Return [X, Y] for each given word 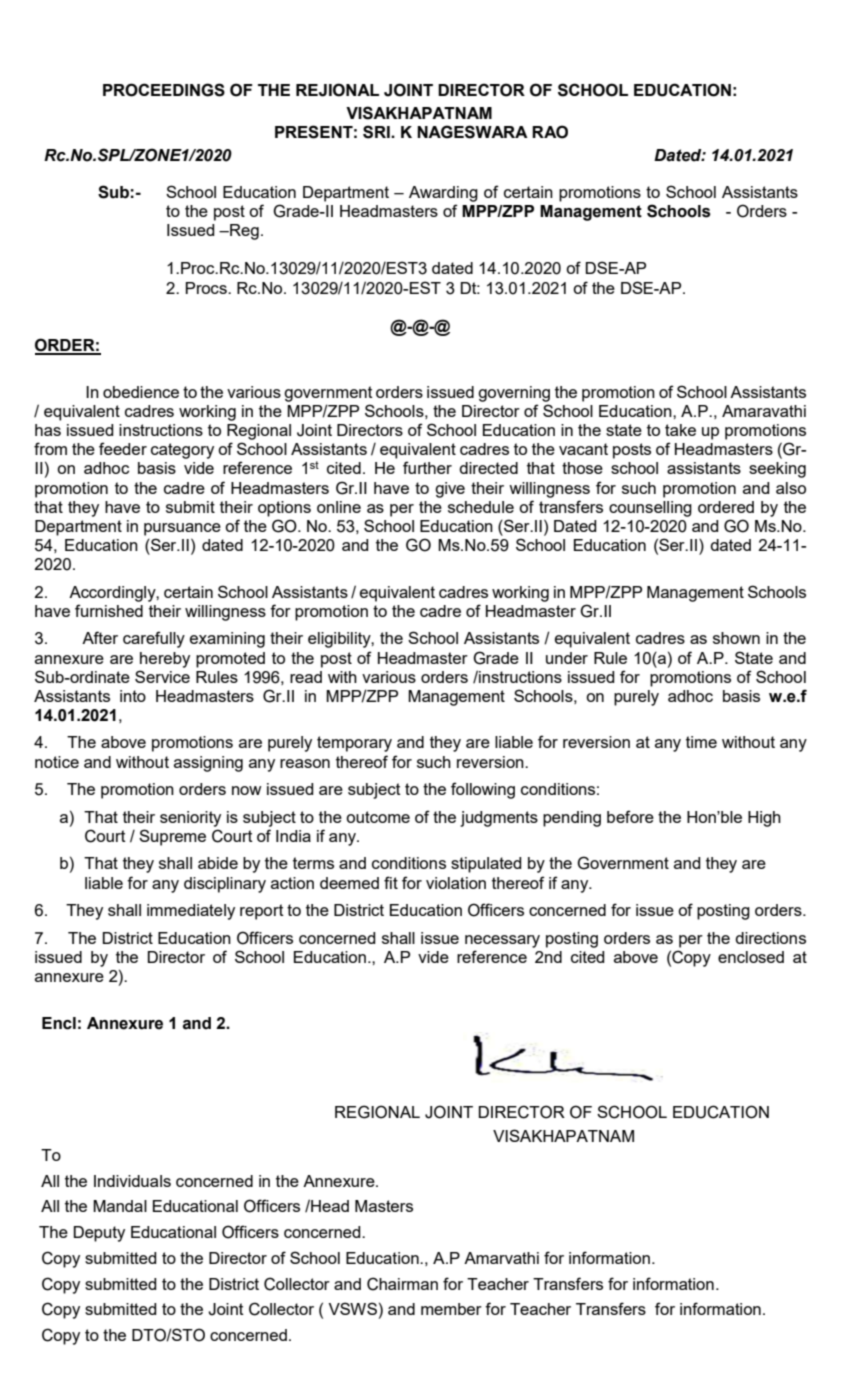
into [133, 696]
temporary [354, 744]
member [451, 1309]
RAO [550, 132]
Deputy [99, 1234]
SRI [377, 132]
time [701, 742]
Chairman [402, 1284]
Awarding [443, 194]
